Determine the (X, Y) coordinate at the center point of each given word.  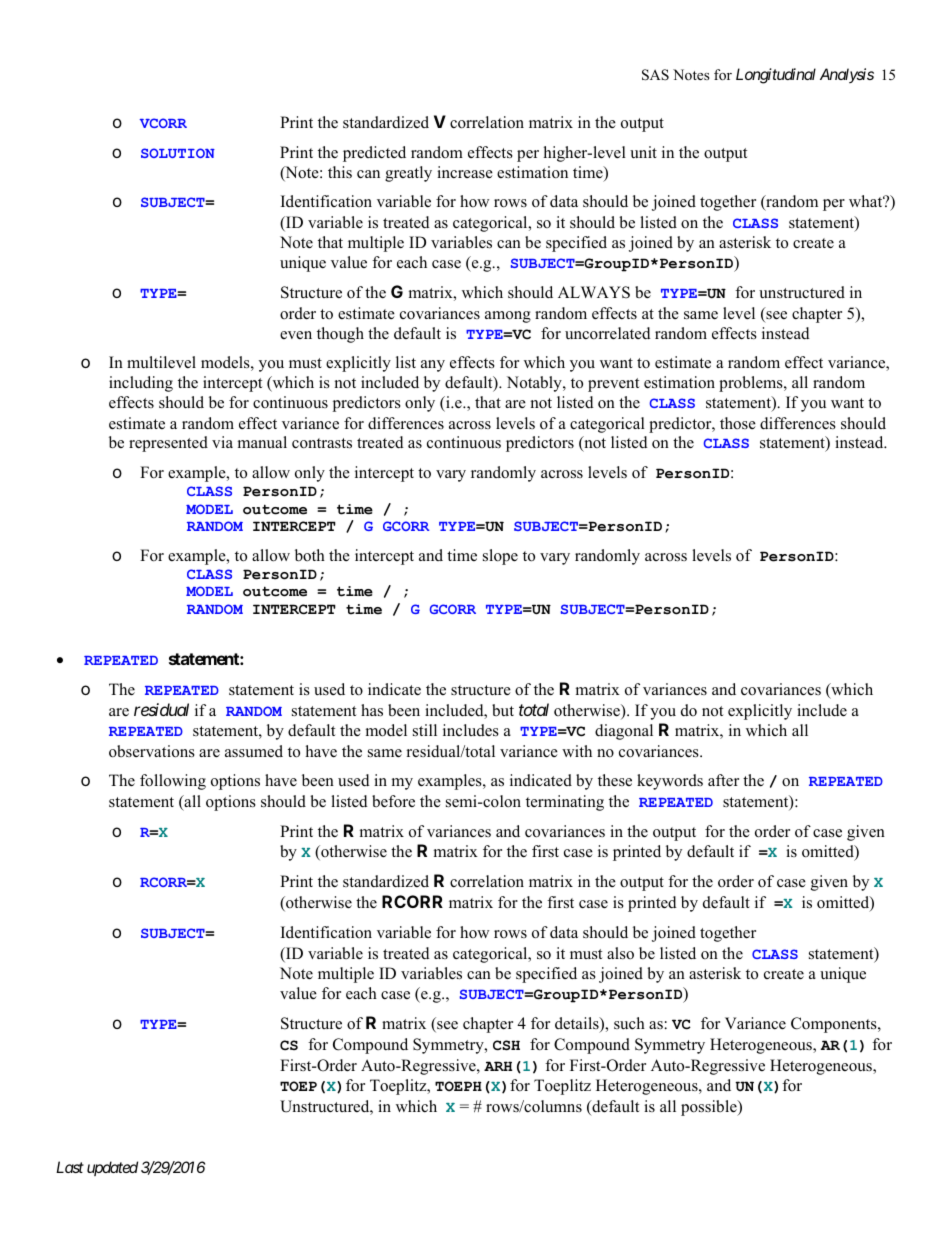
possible (710, 1108)
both (310, 555)
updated (112, 1168)
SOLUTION (178, 153)
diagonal (624, 732)
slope (500, 557)
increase (465, 172)
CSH (506, 1045)
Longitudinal (776, 76)
